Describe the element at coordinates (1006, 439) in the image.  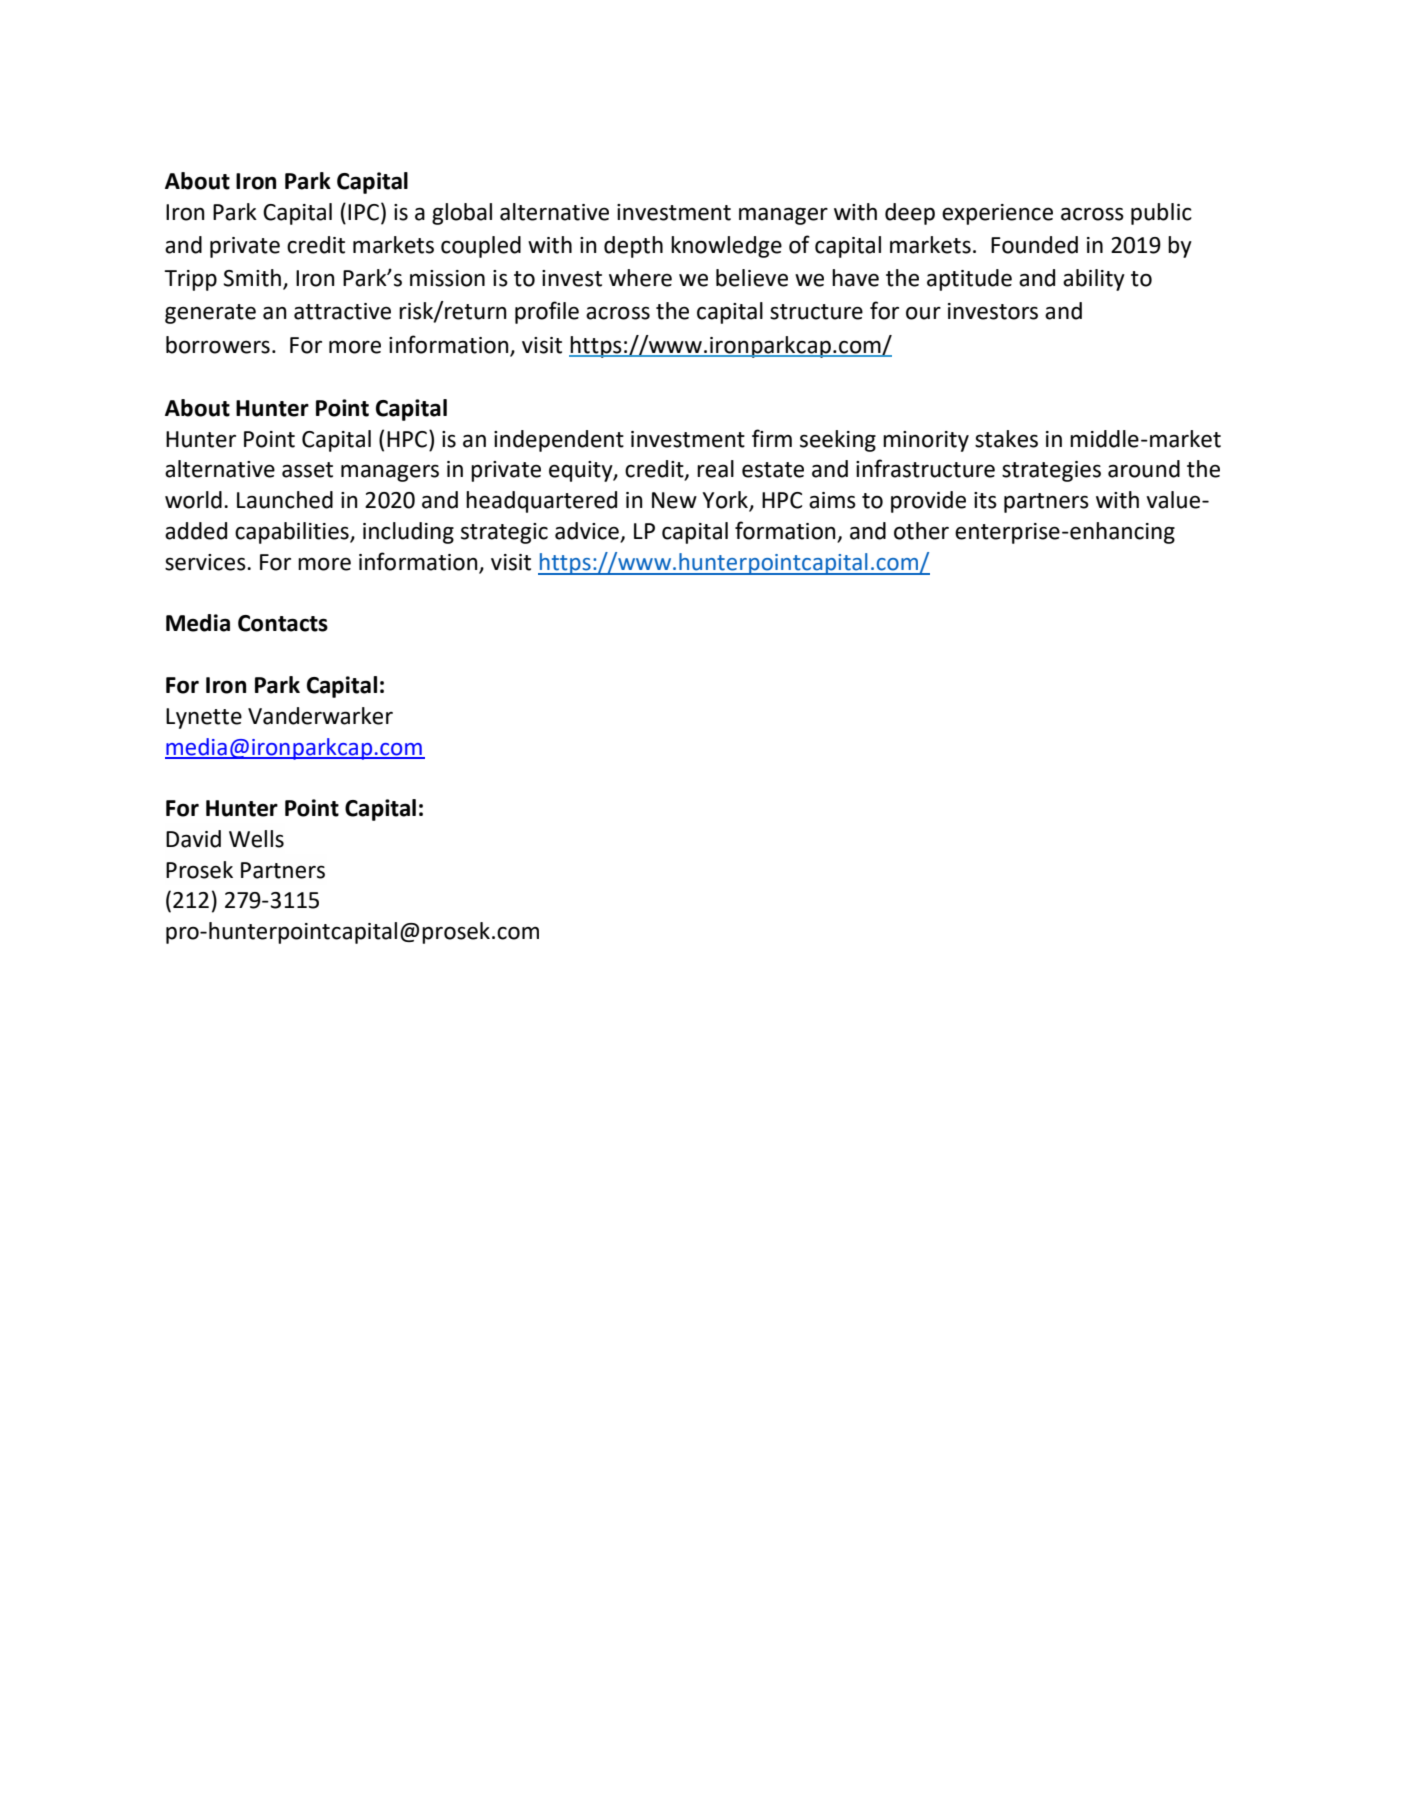
I see `stakes` at that location.
